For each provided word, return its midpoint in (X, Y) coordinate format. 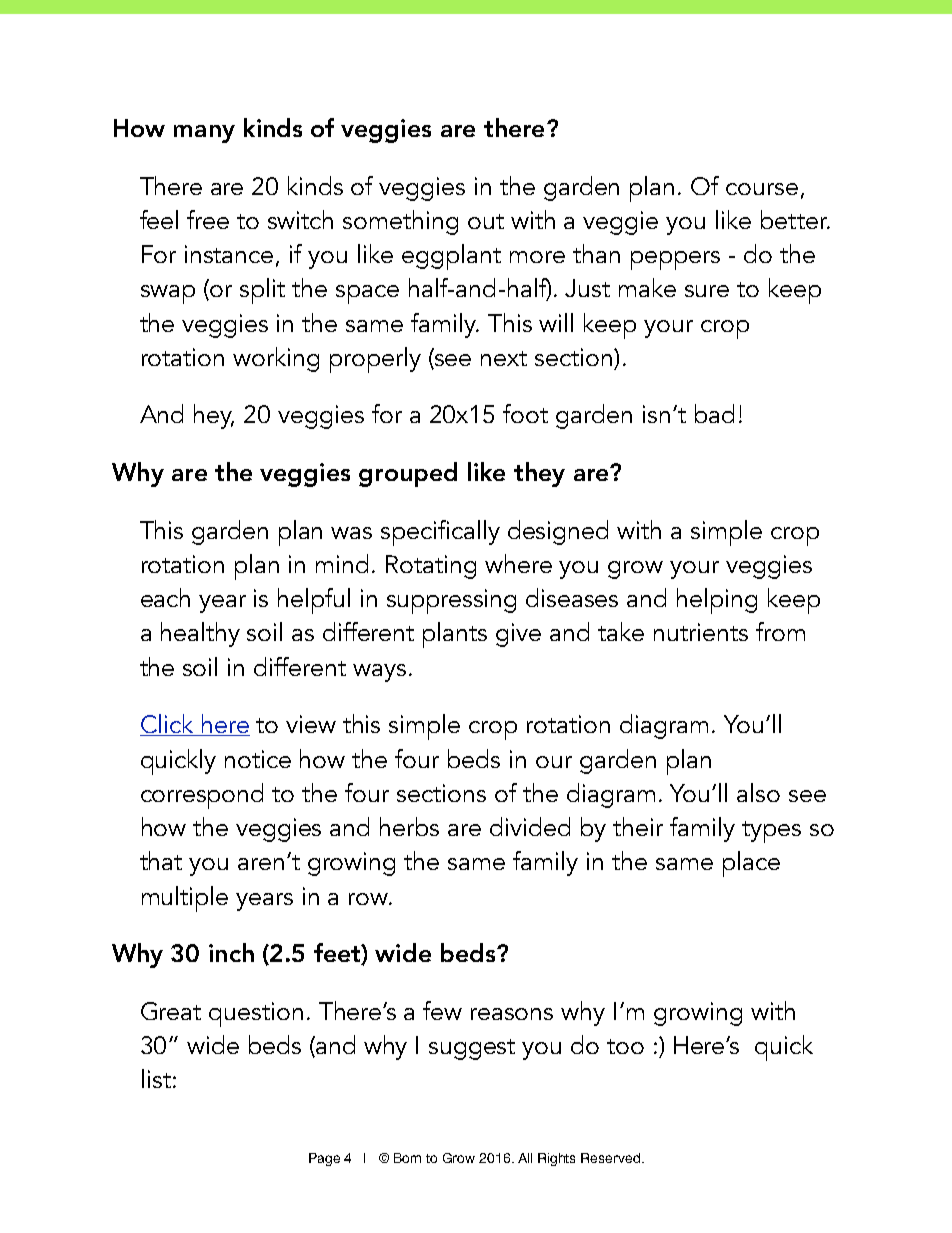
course (762, 189)
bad (714, 413)
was (351, 533)
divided (530, 826)
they (539, 474)
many (204, 134)
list (156, 1078)
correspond (202, 796)
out (486, 221)
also (758, 792)
